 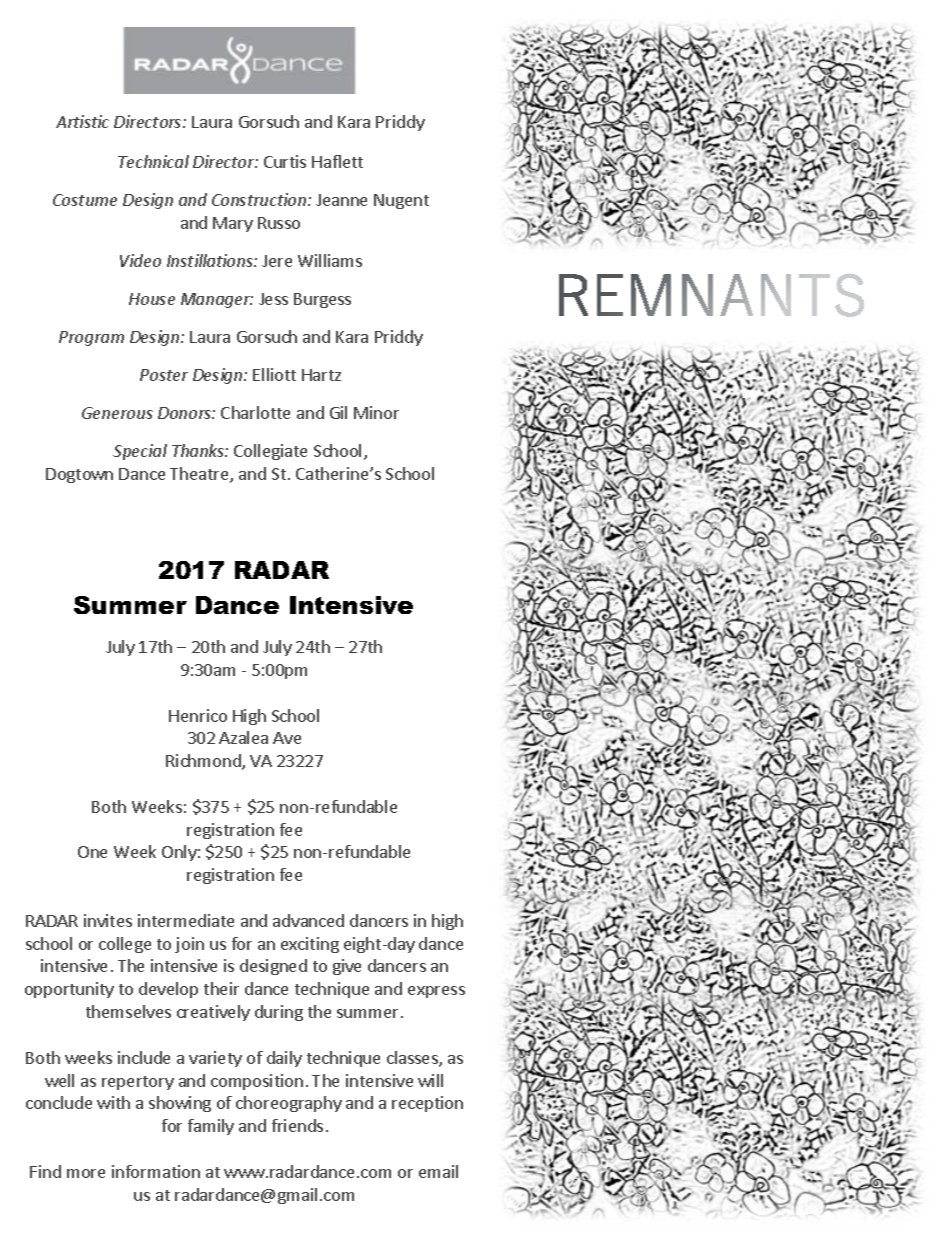 I want to click on Generous, so click(x=117, y=413).
